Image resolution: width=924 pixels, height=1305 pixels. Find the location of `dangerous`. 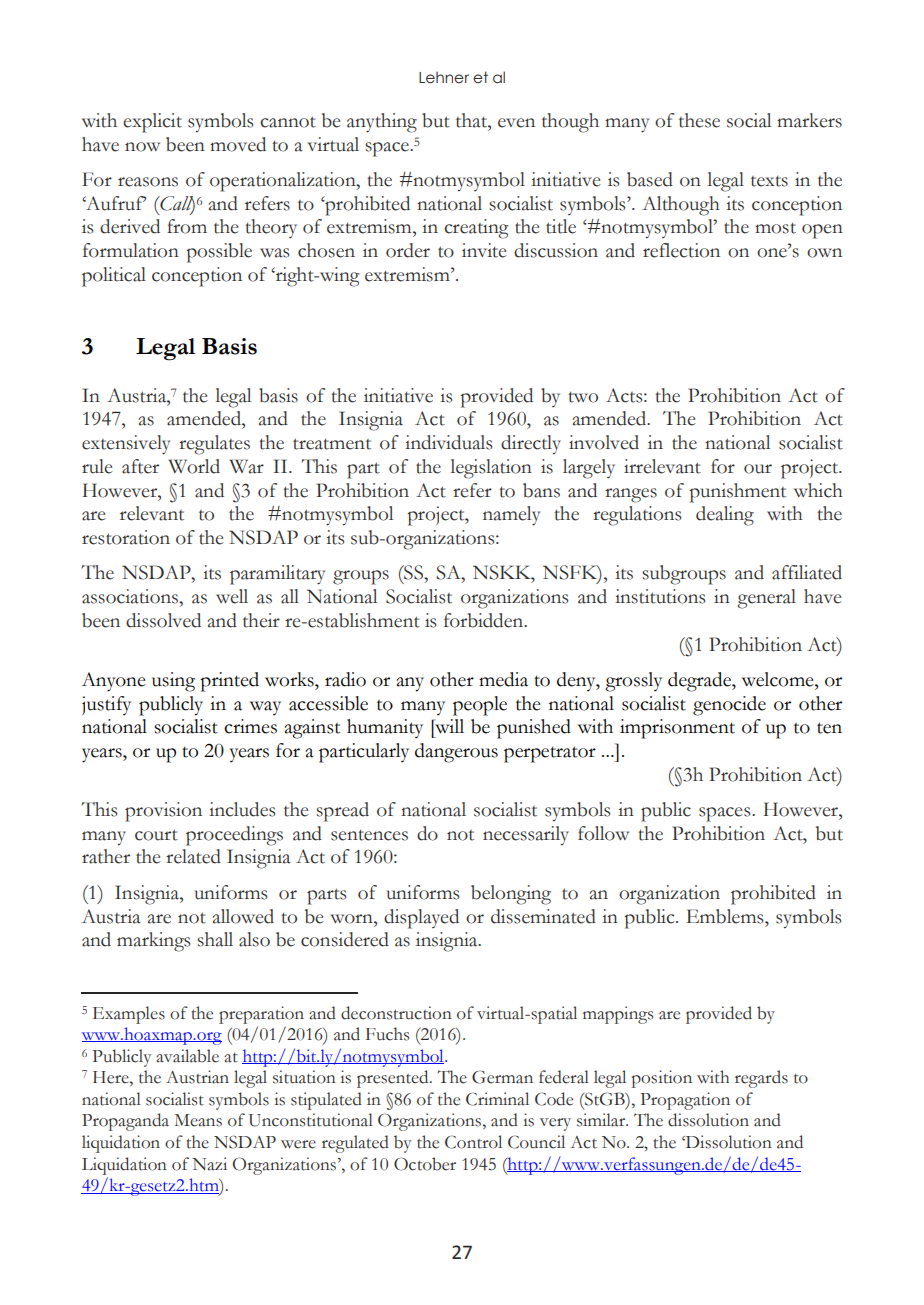

dangerous is located at coordinates (456, 753).
